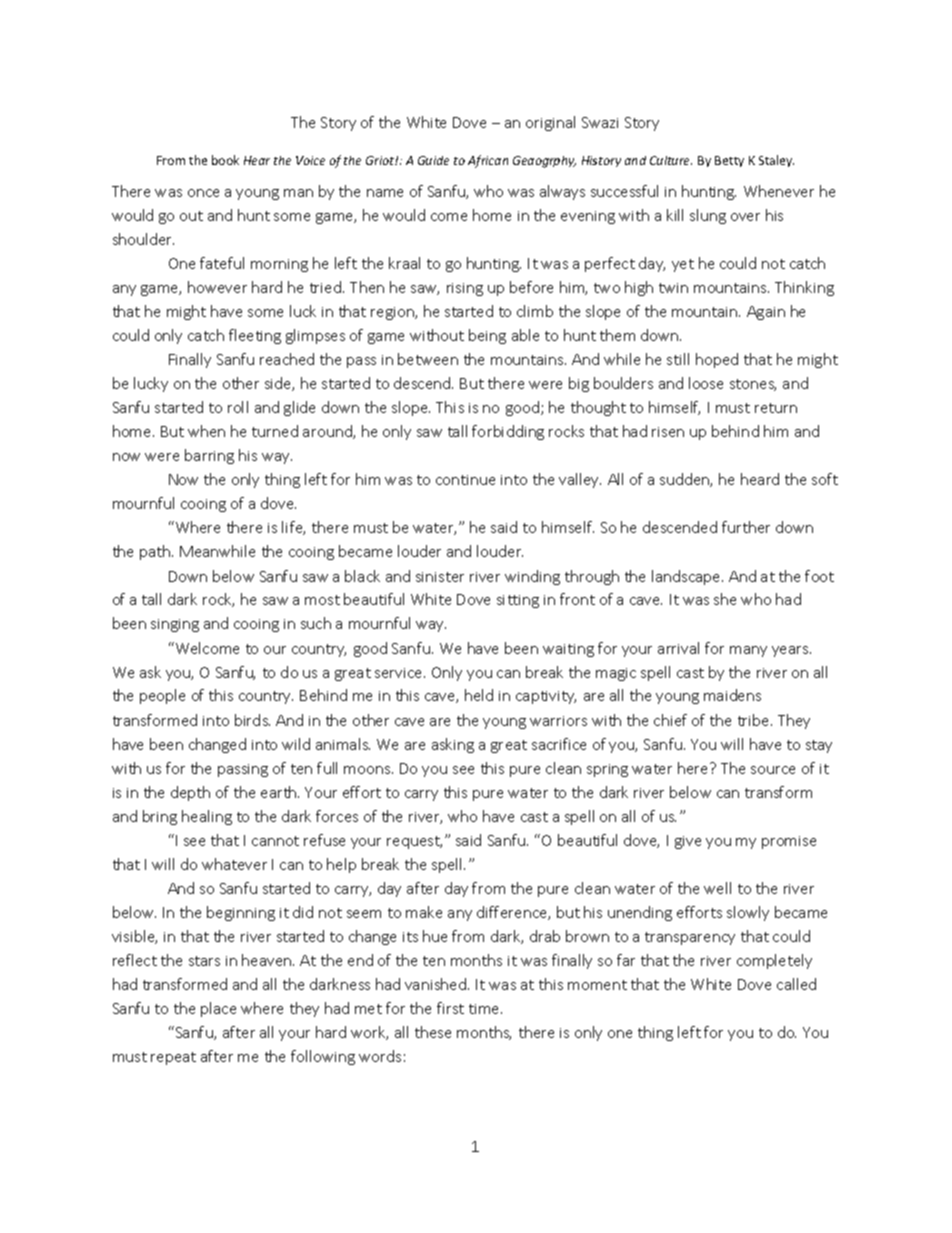 The width and height of the page is (952, 1233). I want to click on place, so click(218, 1009).
